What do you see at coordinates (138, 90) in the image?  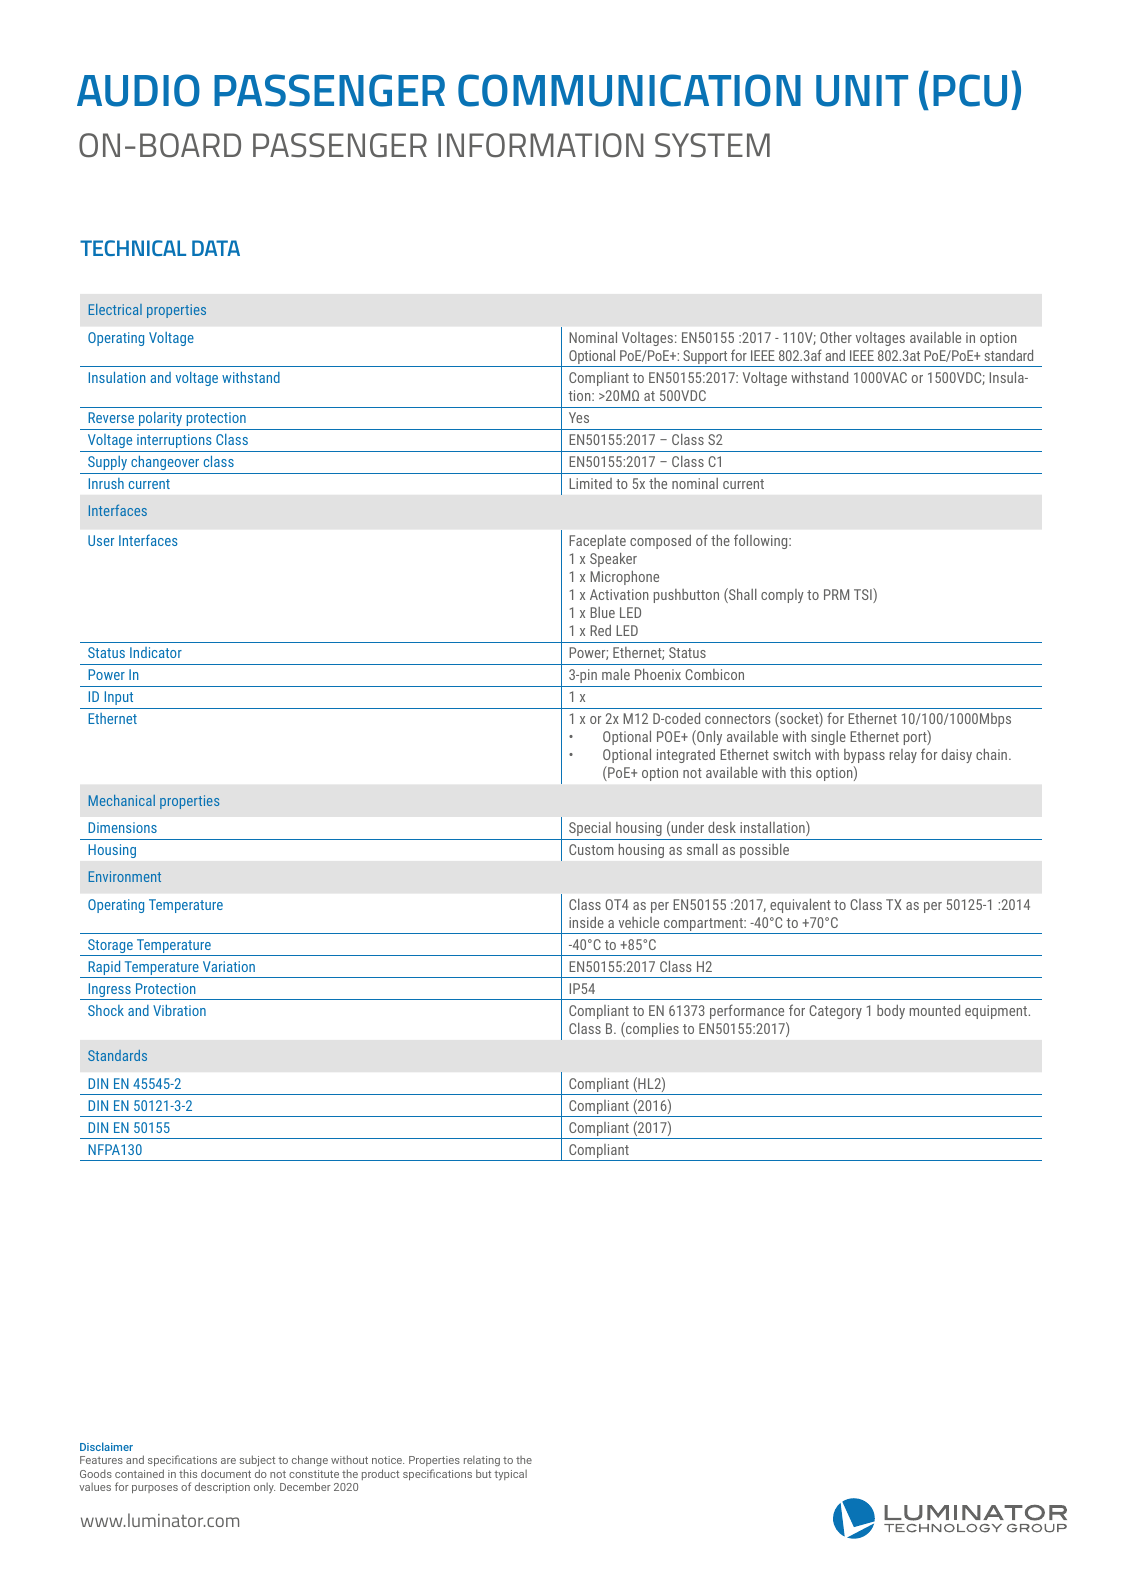 I see `AUDIO` at bounding box center [138, 90].
